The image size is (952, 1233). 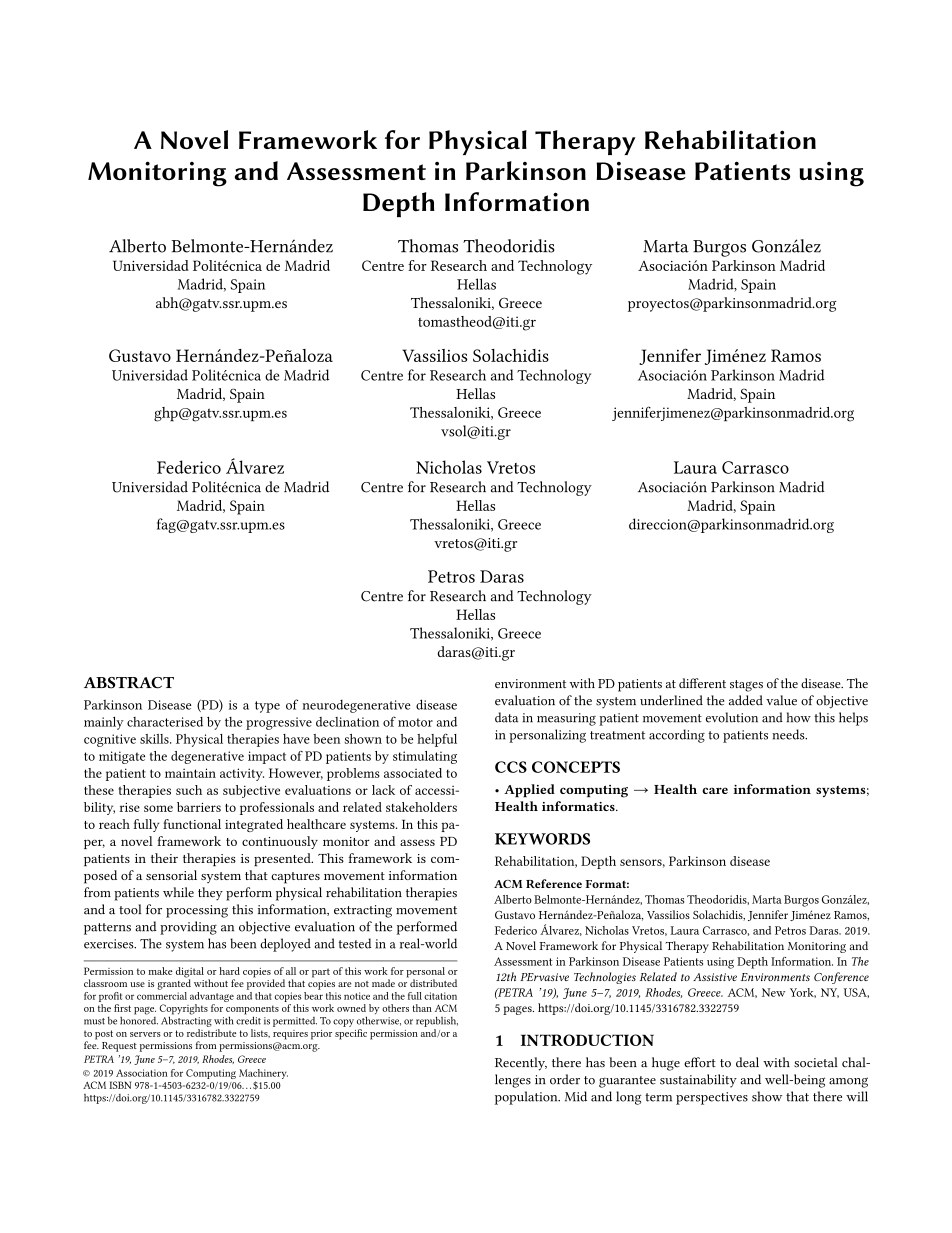 What do you see at coordinates (773, 992) in the screenshot?
I see `New` at bounding box center [773, 992].
